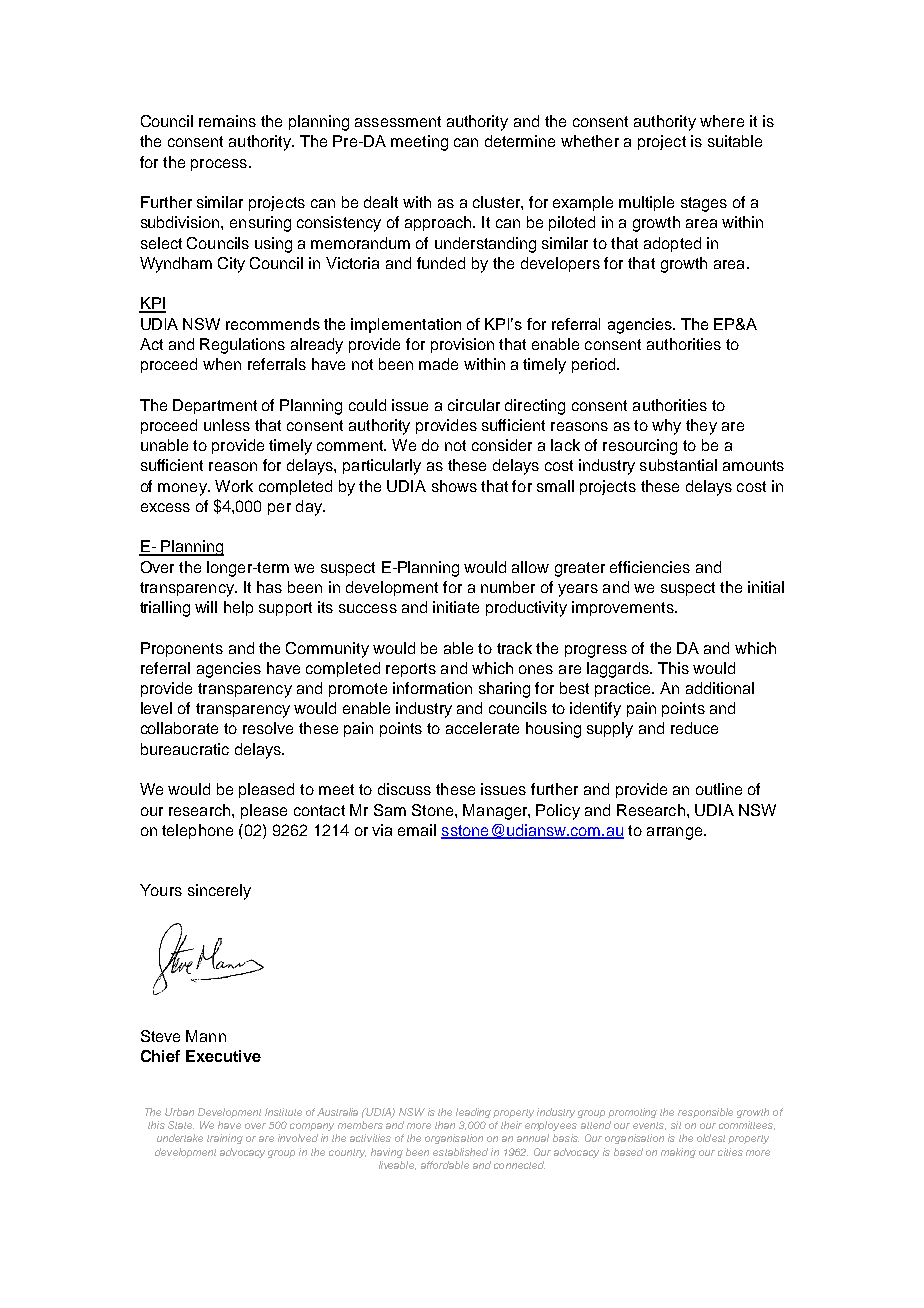 Image resolution: width=924 pixels, height=1308 pixels. I want to click on telephone, so click(197, 831).
